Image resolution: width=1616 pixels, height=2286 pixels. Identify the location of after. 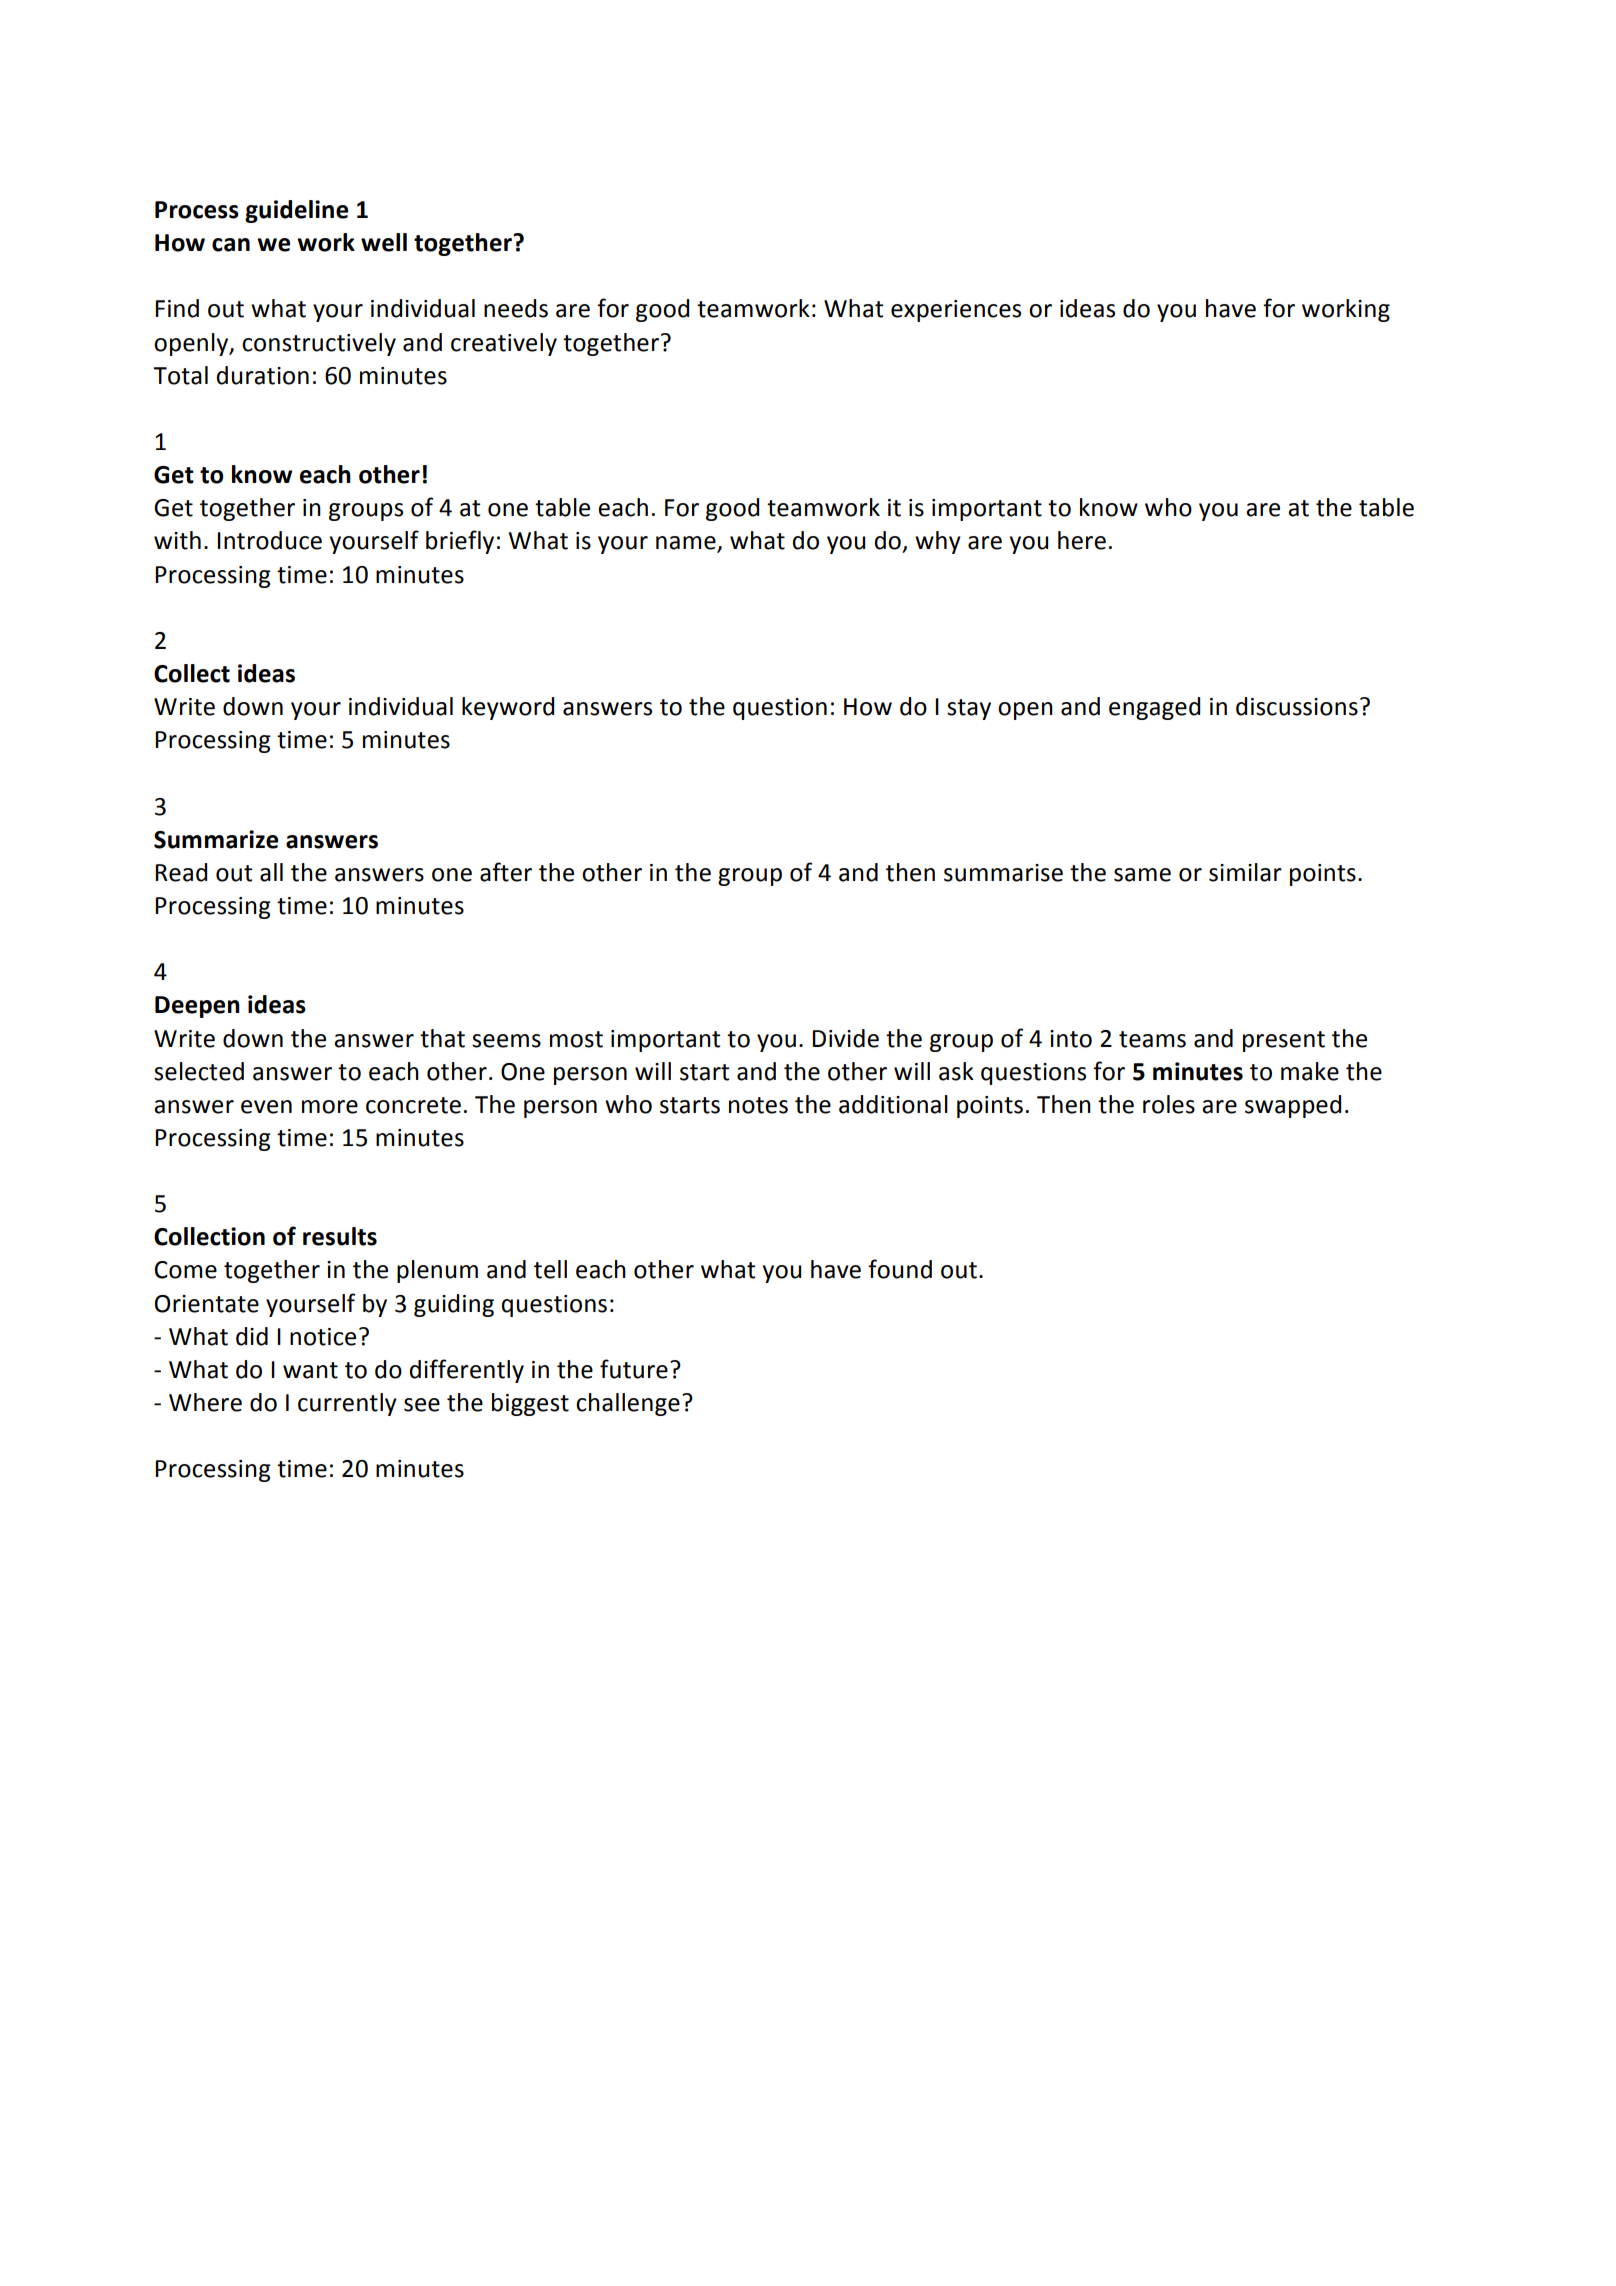
(506, 872).
